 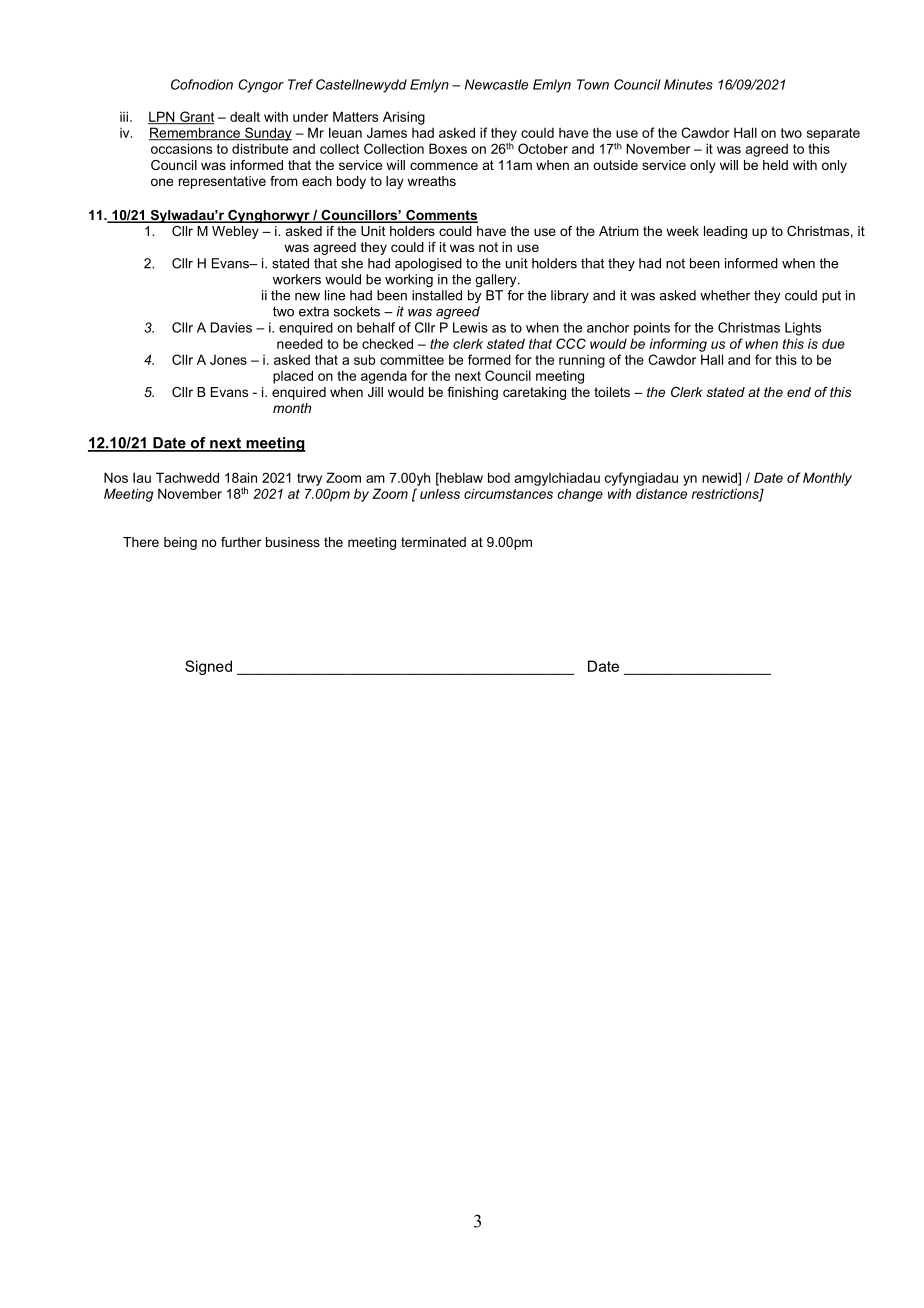 What do you see at coordinates (196, 117) in the image?
I see `Grant` at bounding box center [196, 117].
